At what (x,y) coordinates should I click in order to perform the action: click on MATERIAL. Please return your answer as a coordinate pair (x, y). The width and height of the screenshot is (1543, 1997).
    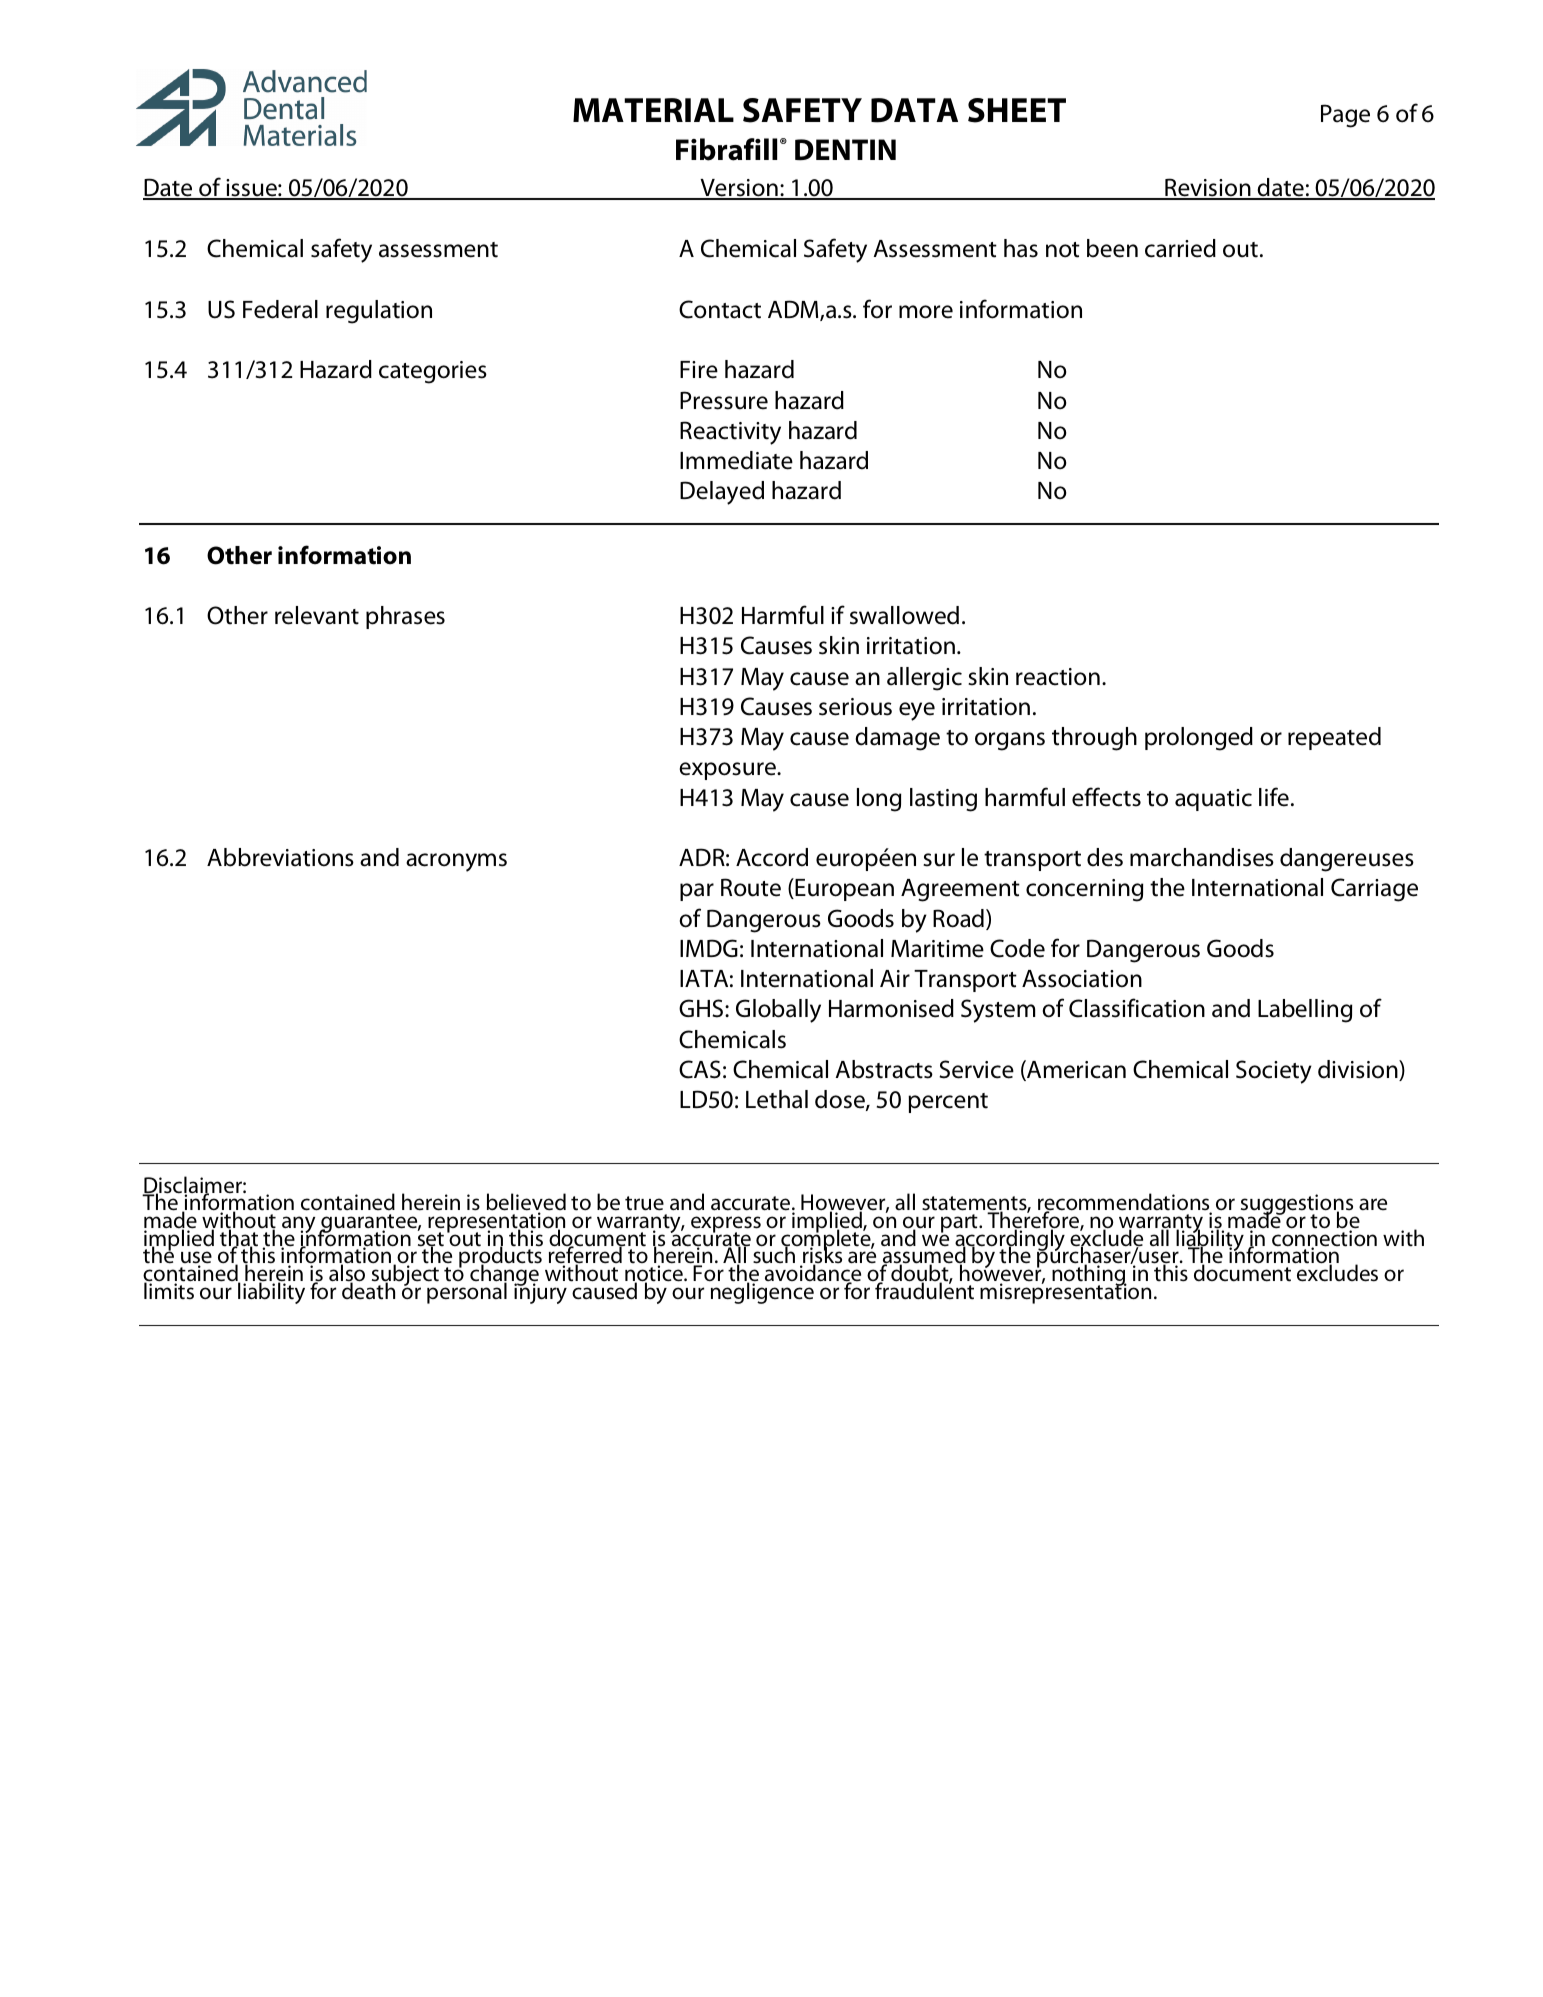
    Looking at the image, I should click on (653, 110).
